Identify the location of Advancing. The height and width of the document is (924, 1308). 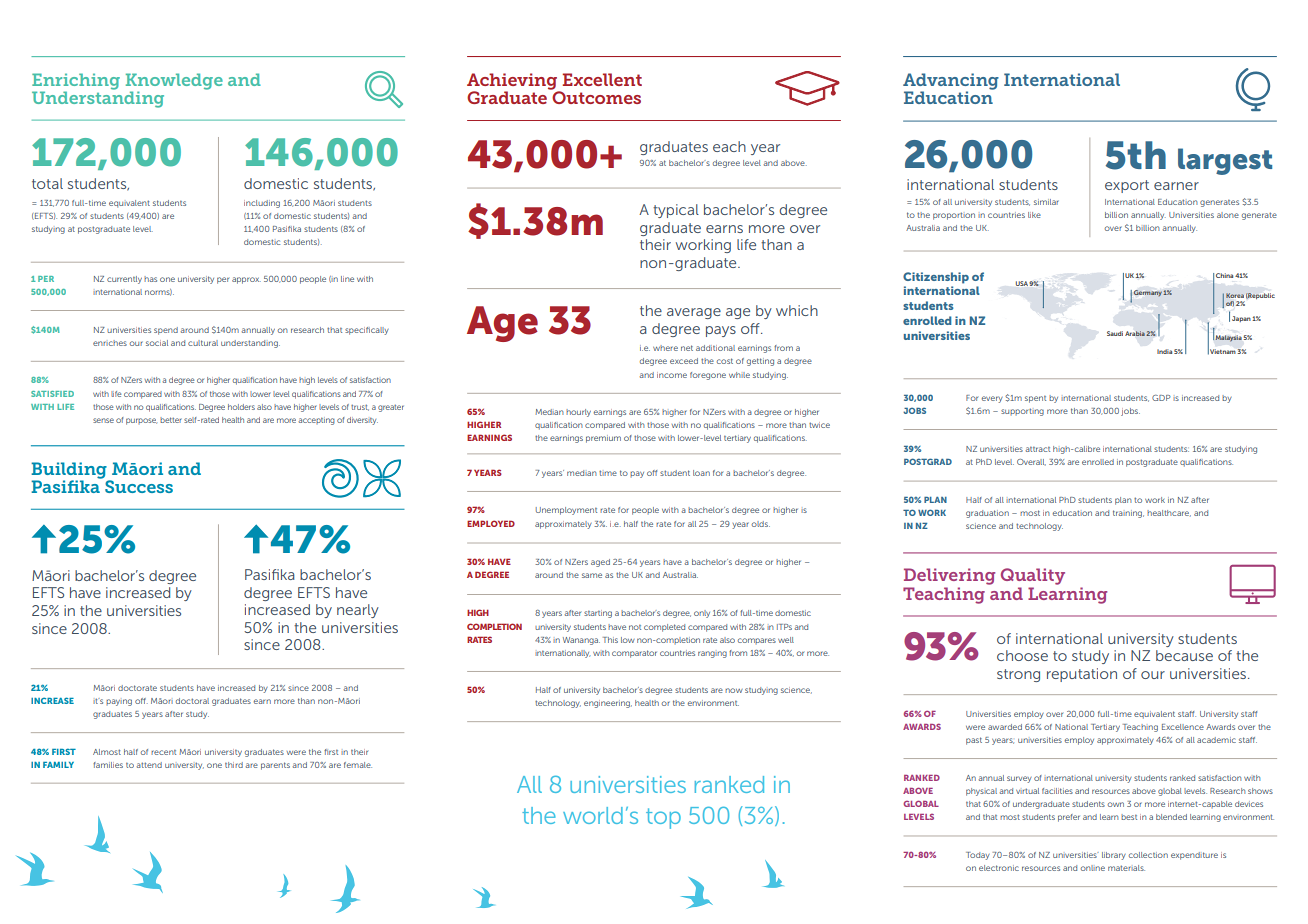
(951, 82).
